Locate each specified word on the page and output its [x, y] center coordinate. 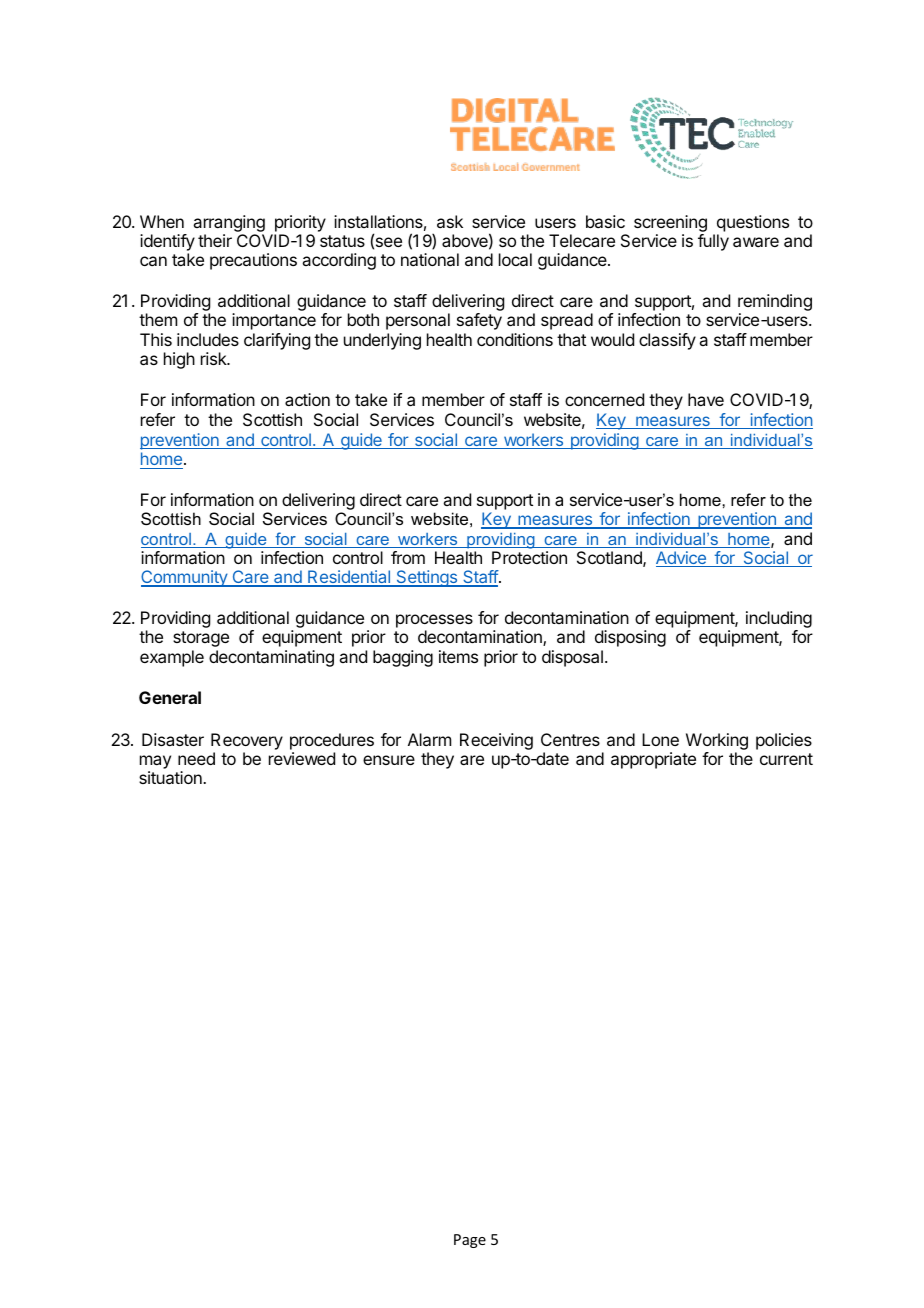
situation [171, 777]
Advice [682, 559]
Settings [427, 578]
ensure [389, 760]
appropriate [653, 760]
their [215, 240]
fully [713, 242]
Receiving [496, 741]
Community [185, 578]
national [430, 259]
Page [470, 1241]
